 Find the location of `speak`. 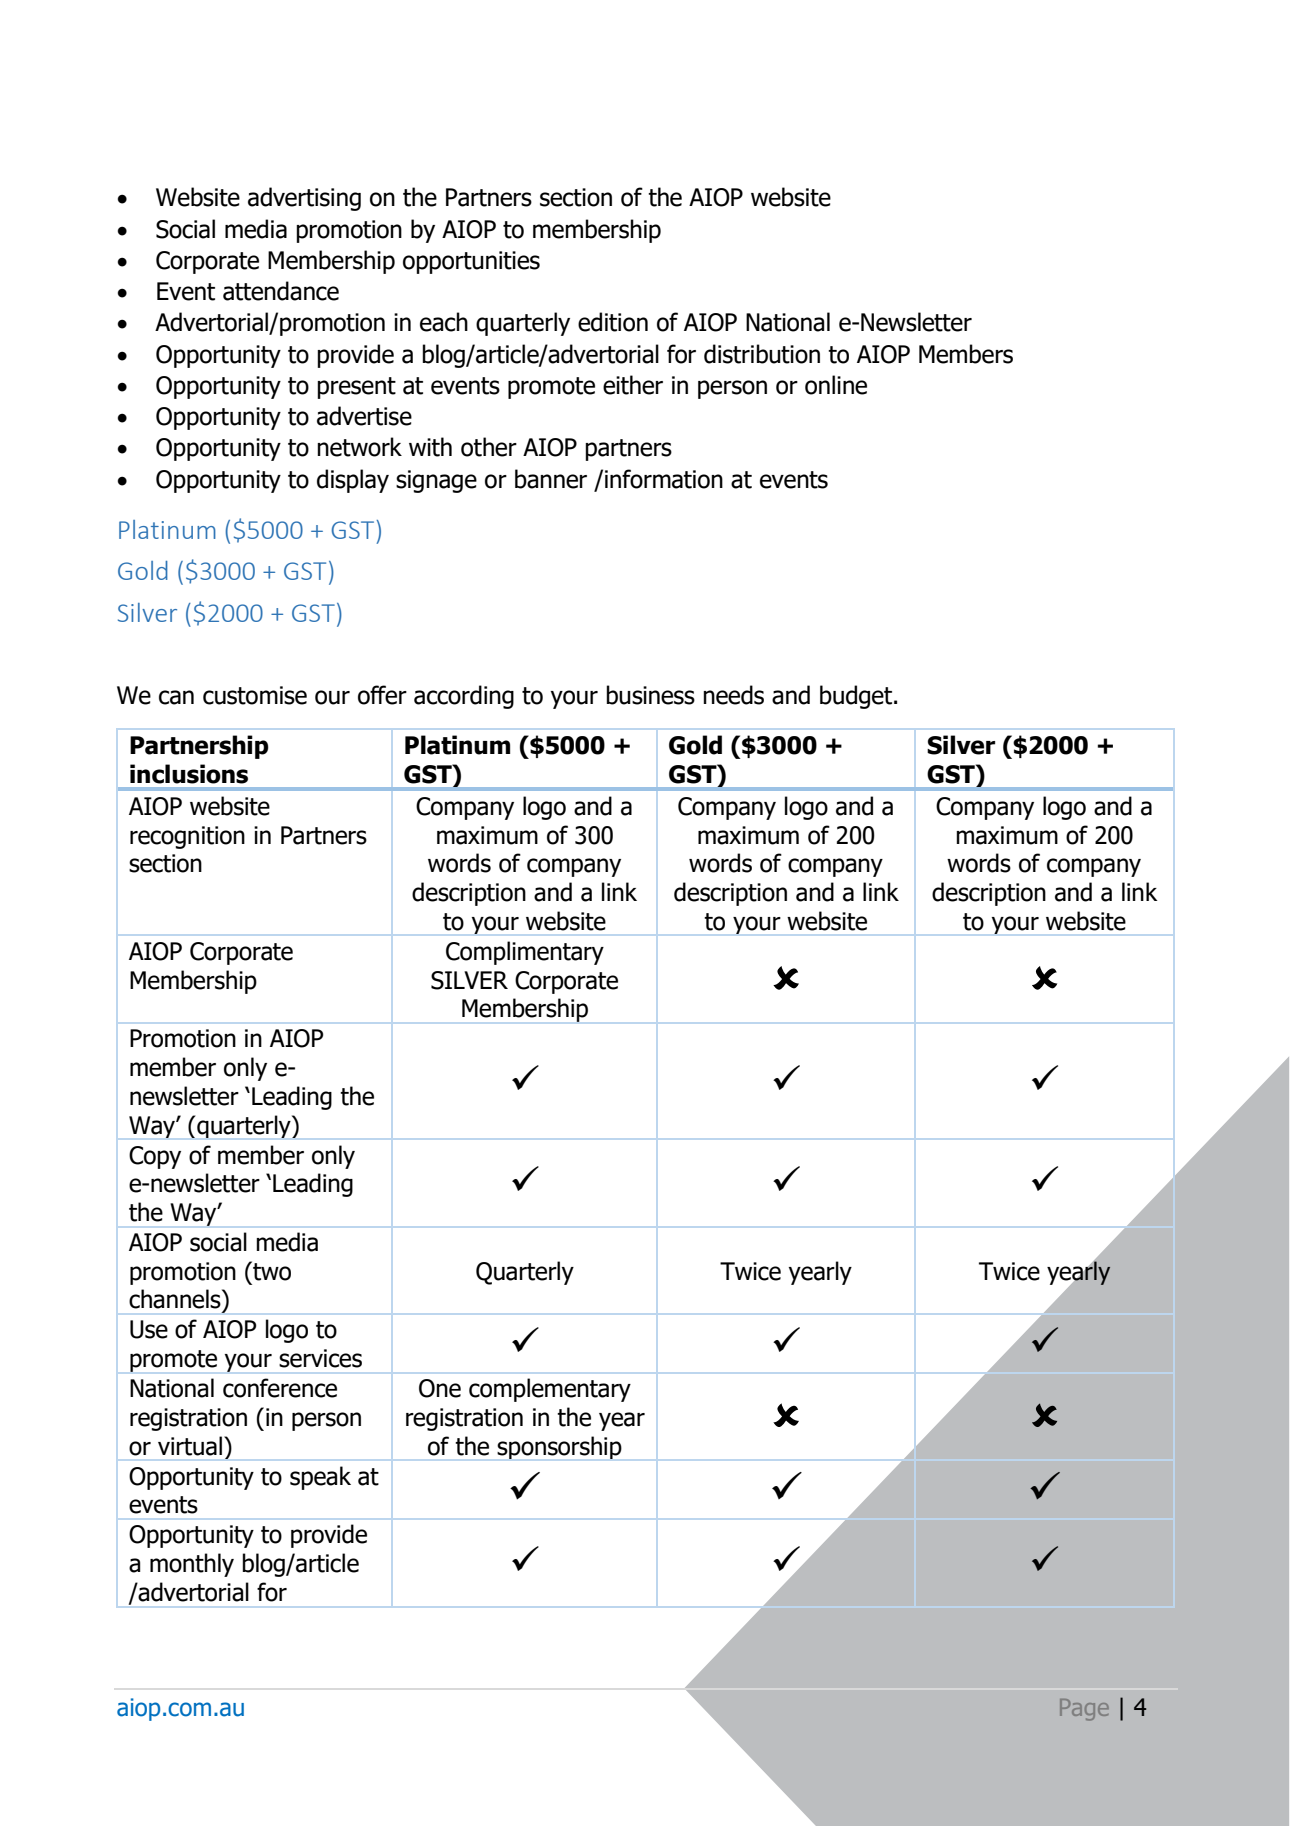

speak is located at coordinates (320, 1478).
